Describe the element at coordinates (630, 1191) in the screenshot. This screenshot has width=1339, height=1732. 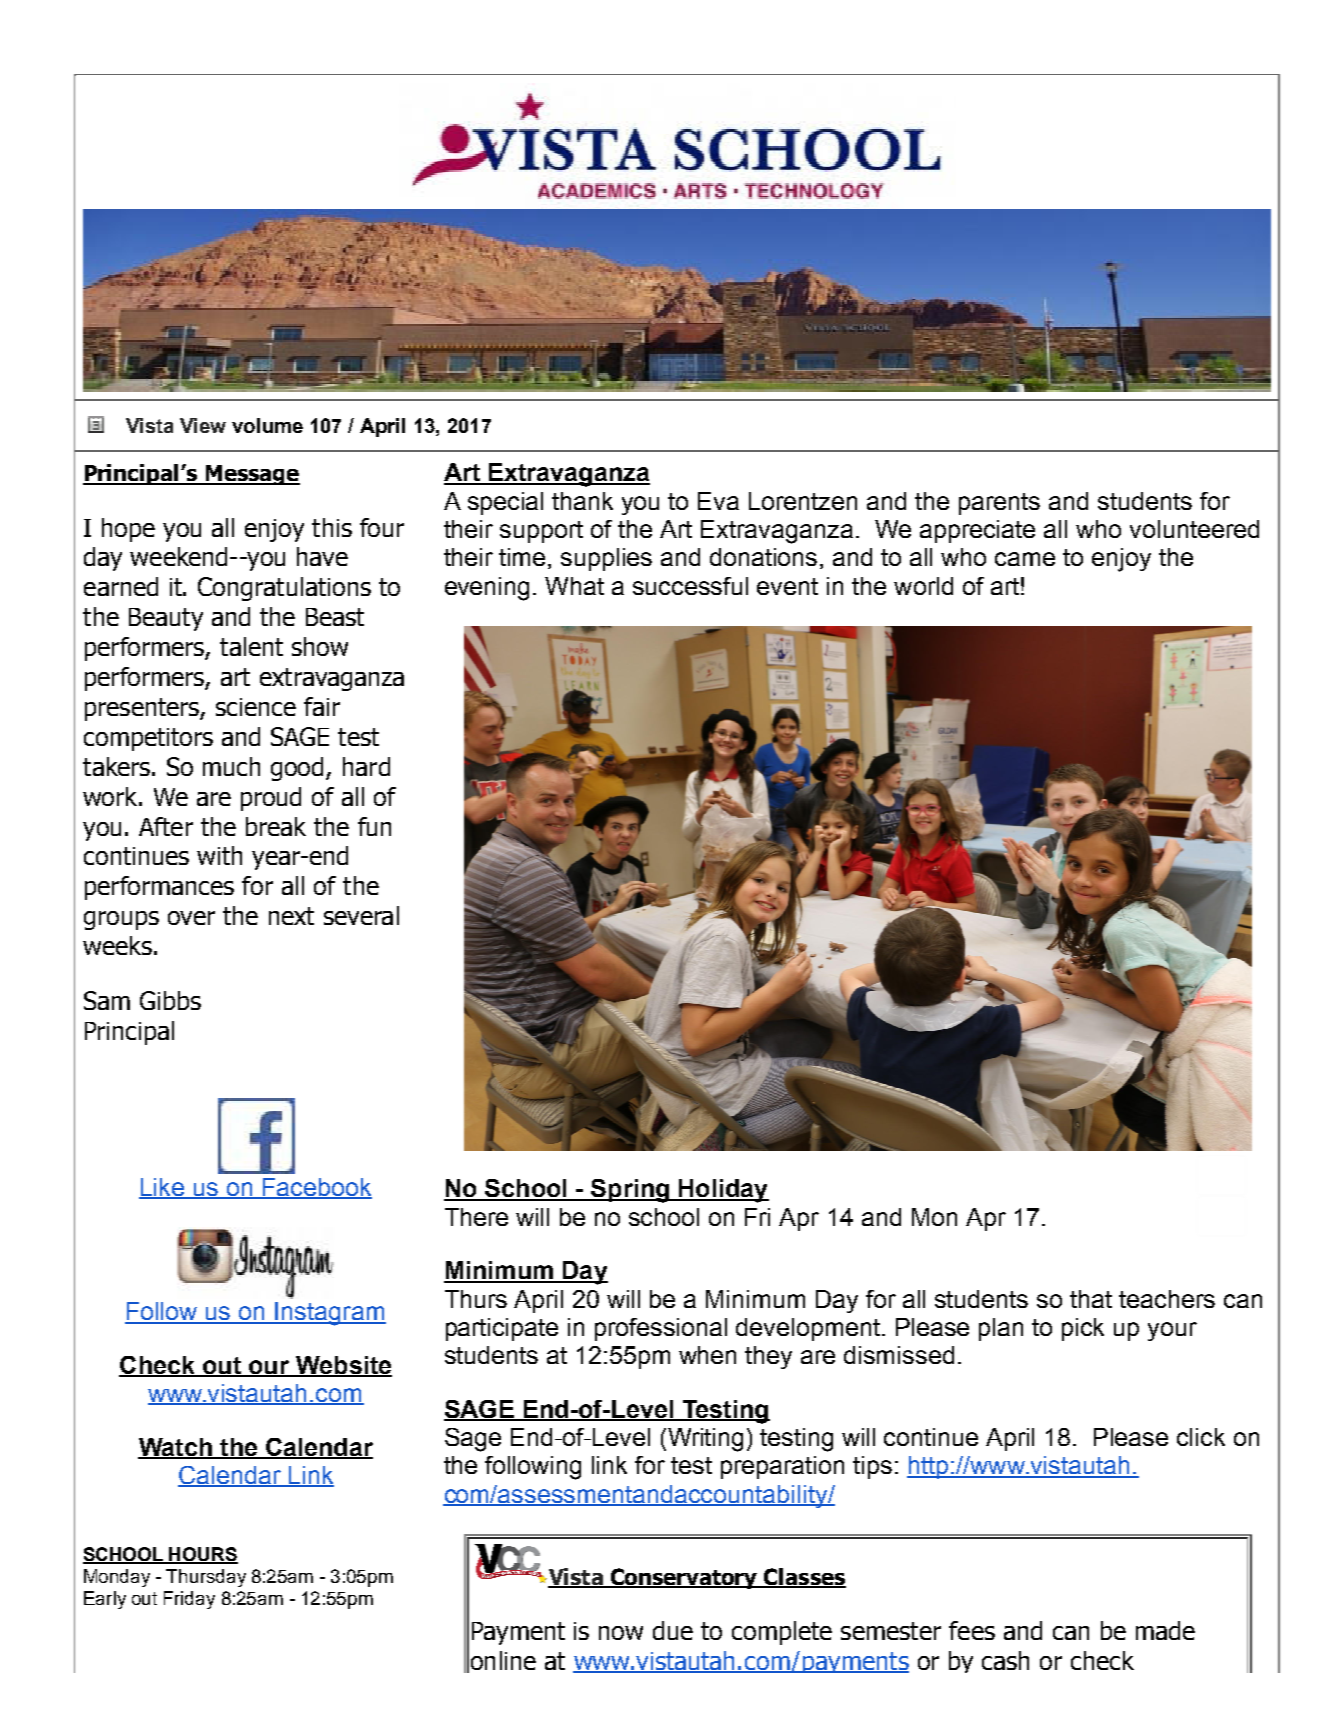
I see `Spring` at that location.
